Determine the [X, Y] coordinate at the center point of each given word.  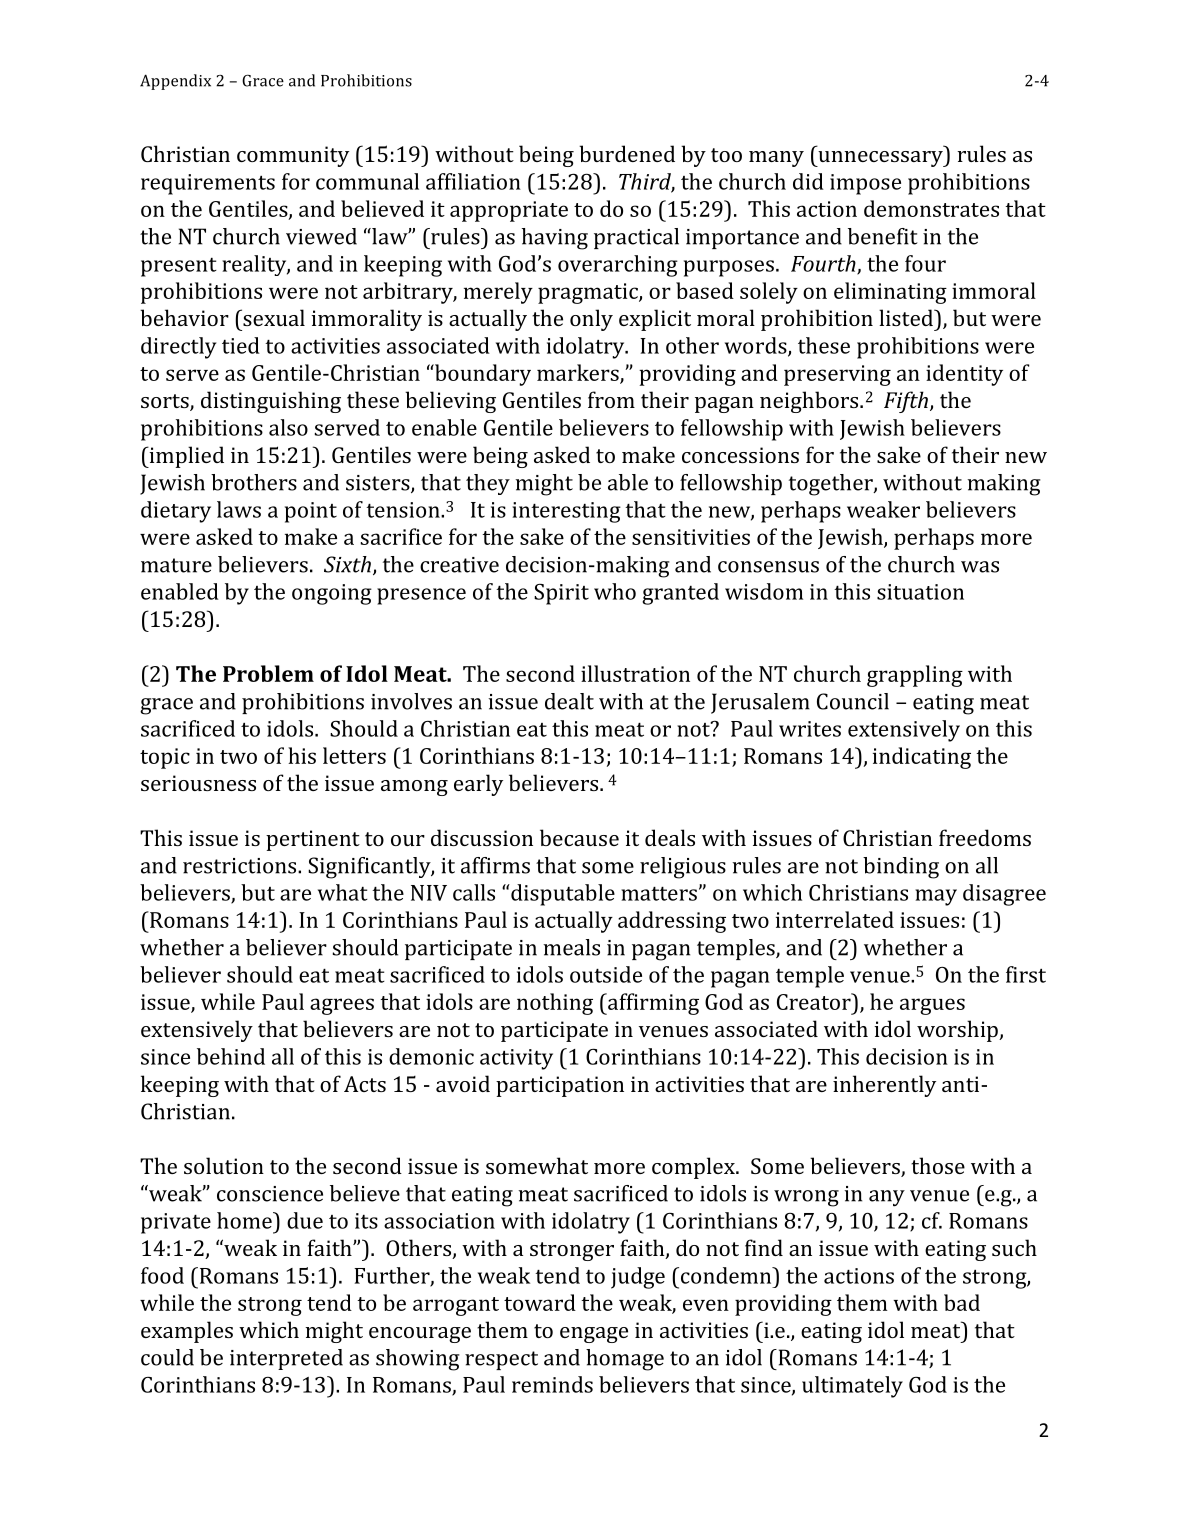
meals [571, 947]
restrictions [241, 866]
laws [239, 509]
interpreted [286, 1359]
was [980, 567]
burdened [627, 153]
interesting [566, 512]
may [936, 897]
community [293, 156]
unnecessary [880, 159]
